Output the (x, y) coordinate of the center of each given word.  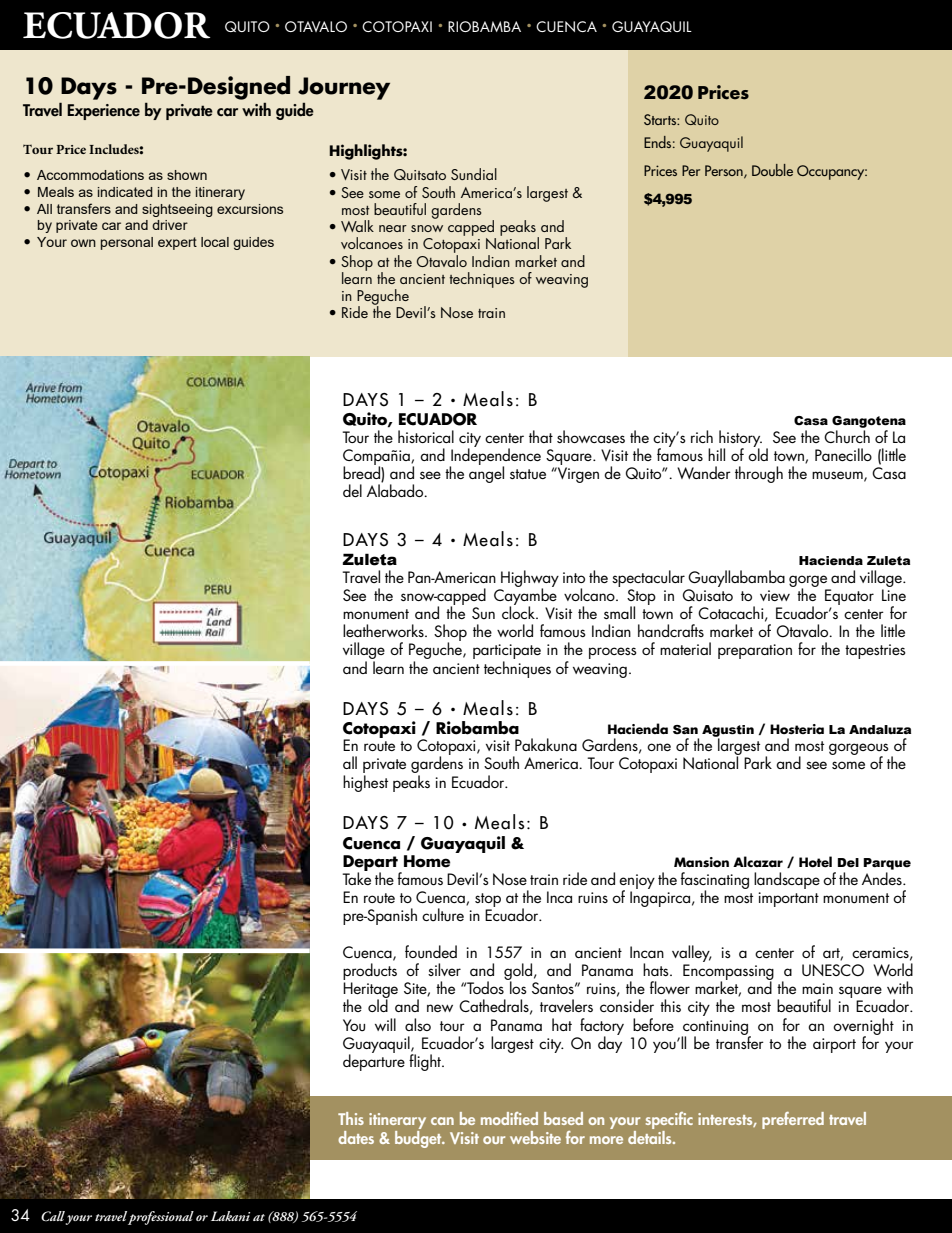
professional (161, 1218)
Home (427, 861)
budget (419, 1138)
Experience (103, 112)
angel (486, 473)
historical (426, 436)
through (759, 474)
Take (356, 877)
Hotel (815, 862)
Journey (344, 88)
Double (772, 170)
